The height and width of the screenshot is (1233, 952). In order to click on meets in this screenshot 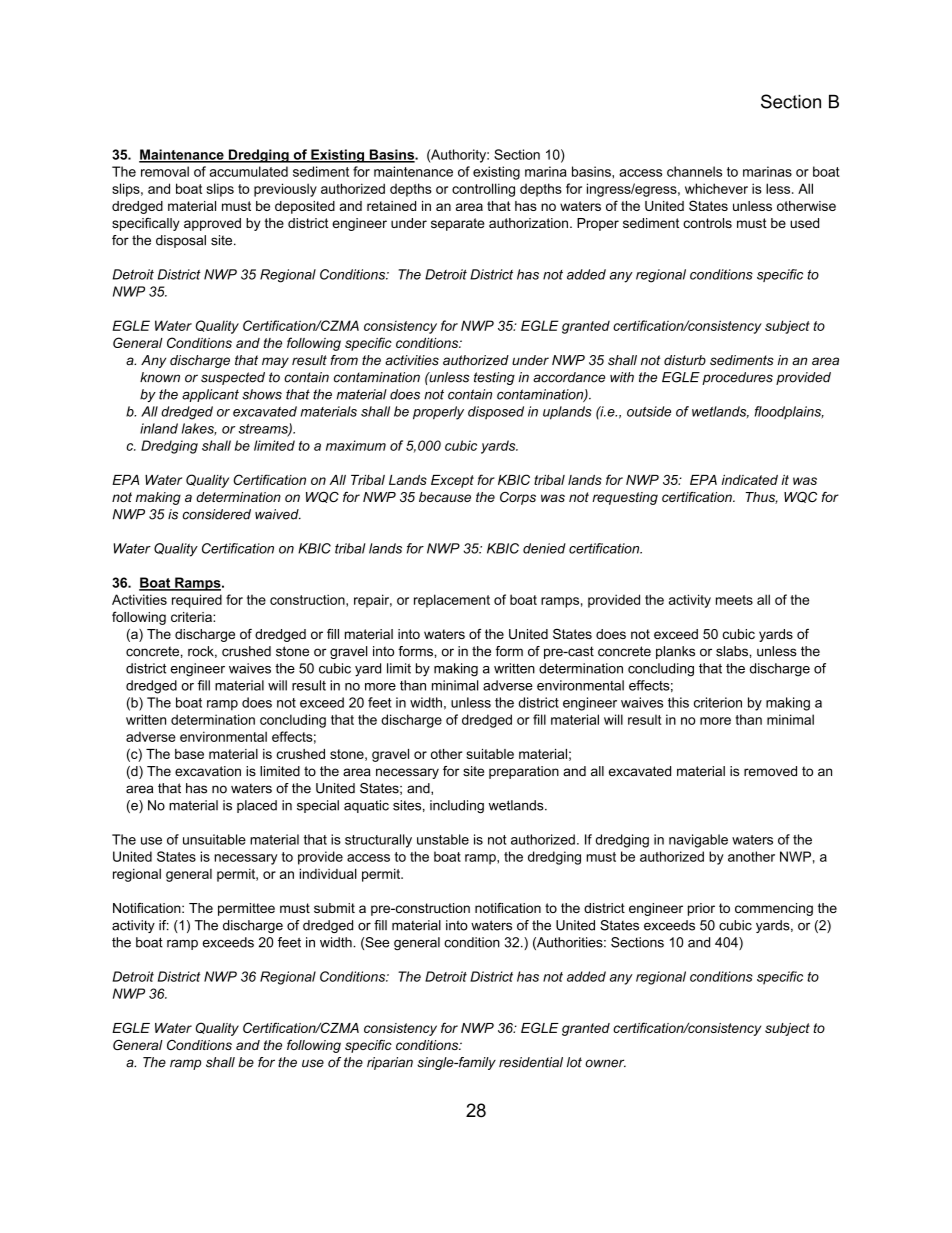, I will do `click(734, 600)`.
